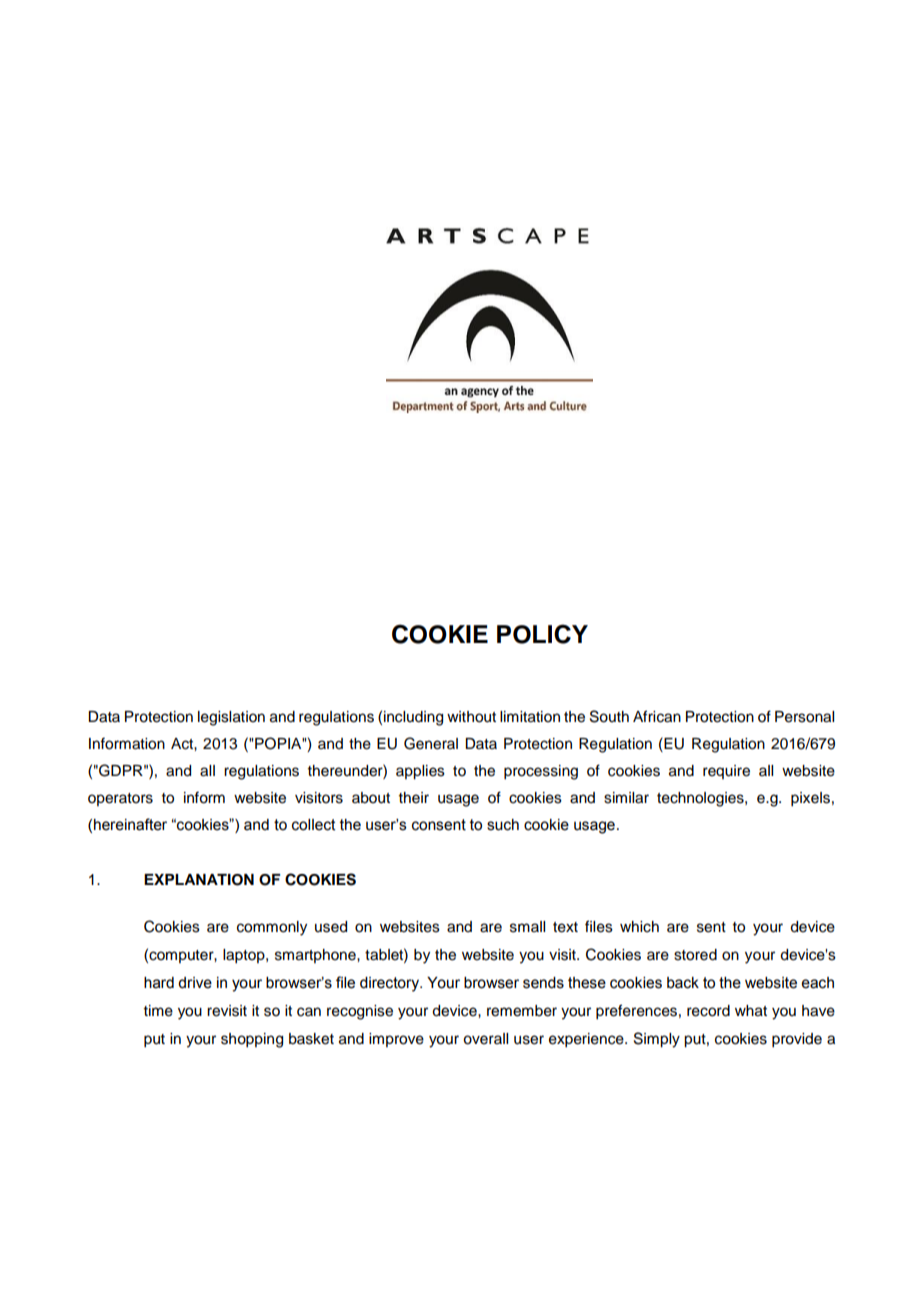  Describe the element at coordinates (231, 718) in the screenshot. I see `legislation` at that location.
